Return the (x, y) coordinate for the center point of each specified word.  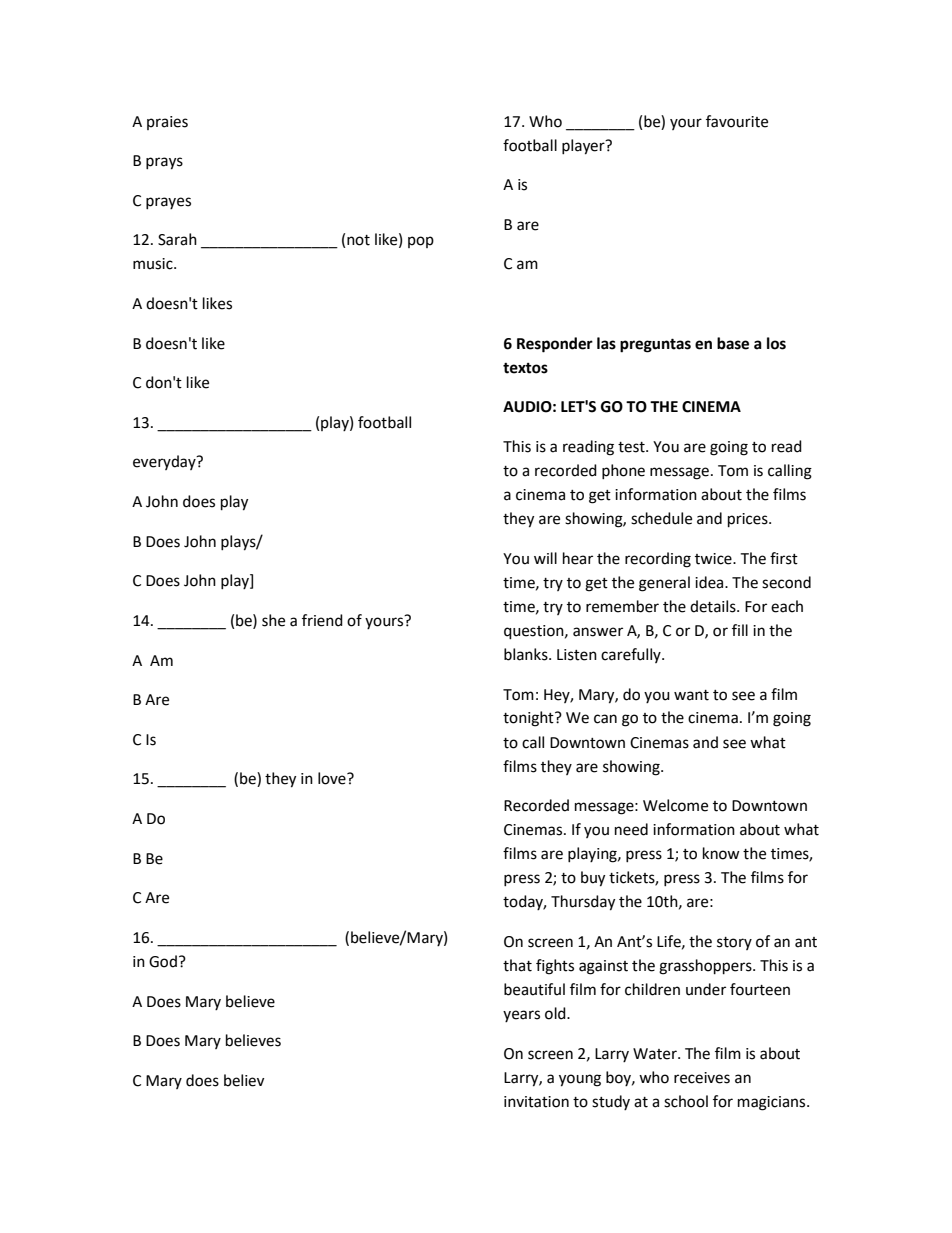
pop (421, 242)
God (163, 961)
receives (702, 1078)
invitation (536, 1102)
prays (164, 163)
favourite (737, 121)
